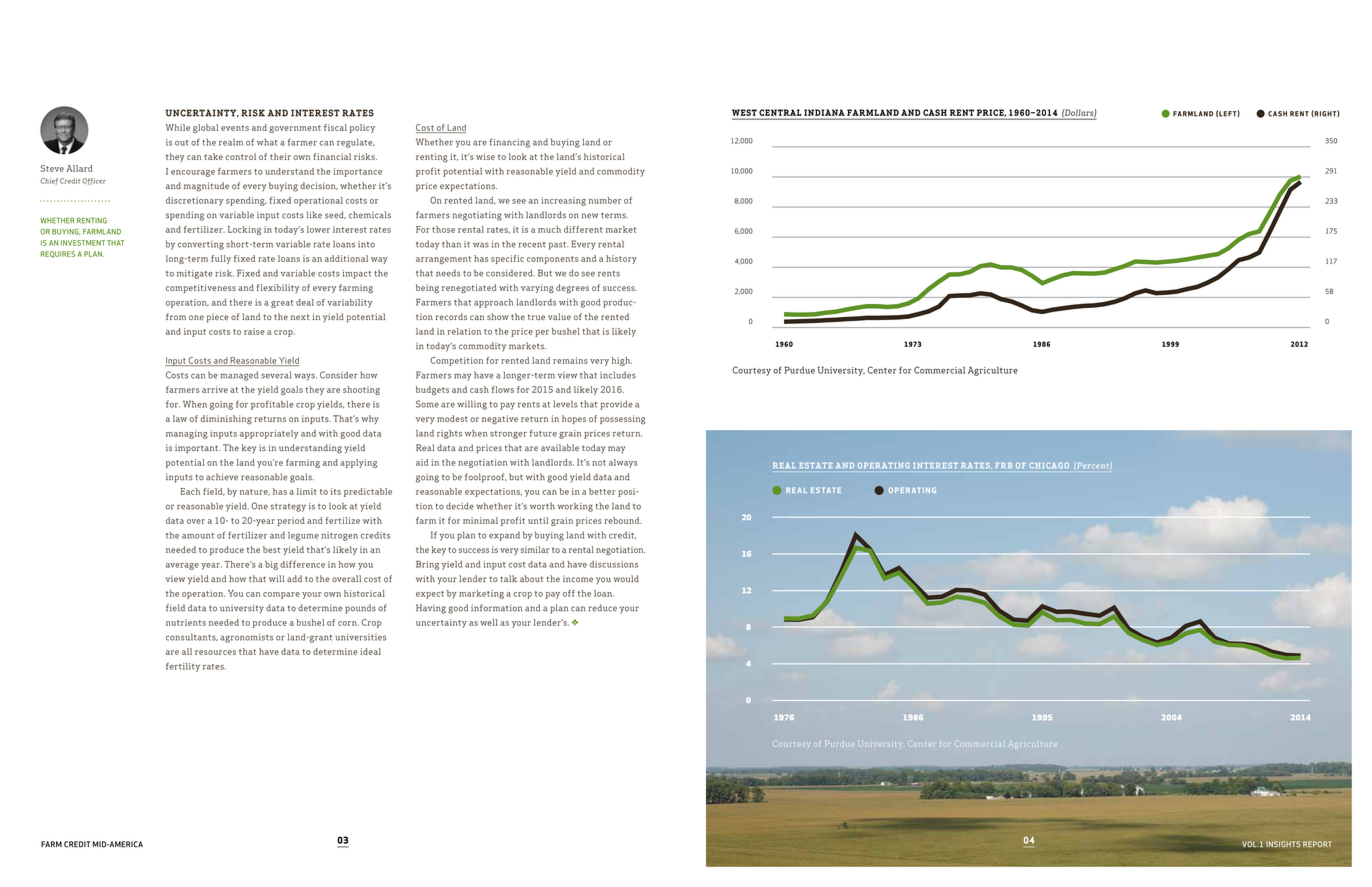 Image resolution: width=1372 pixels, height=887 pixels. What do you see at coordinates (222, 477) in the image?
I see `achieve` at bounding box center [222, 477].
